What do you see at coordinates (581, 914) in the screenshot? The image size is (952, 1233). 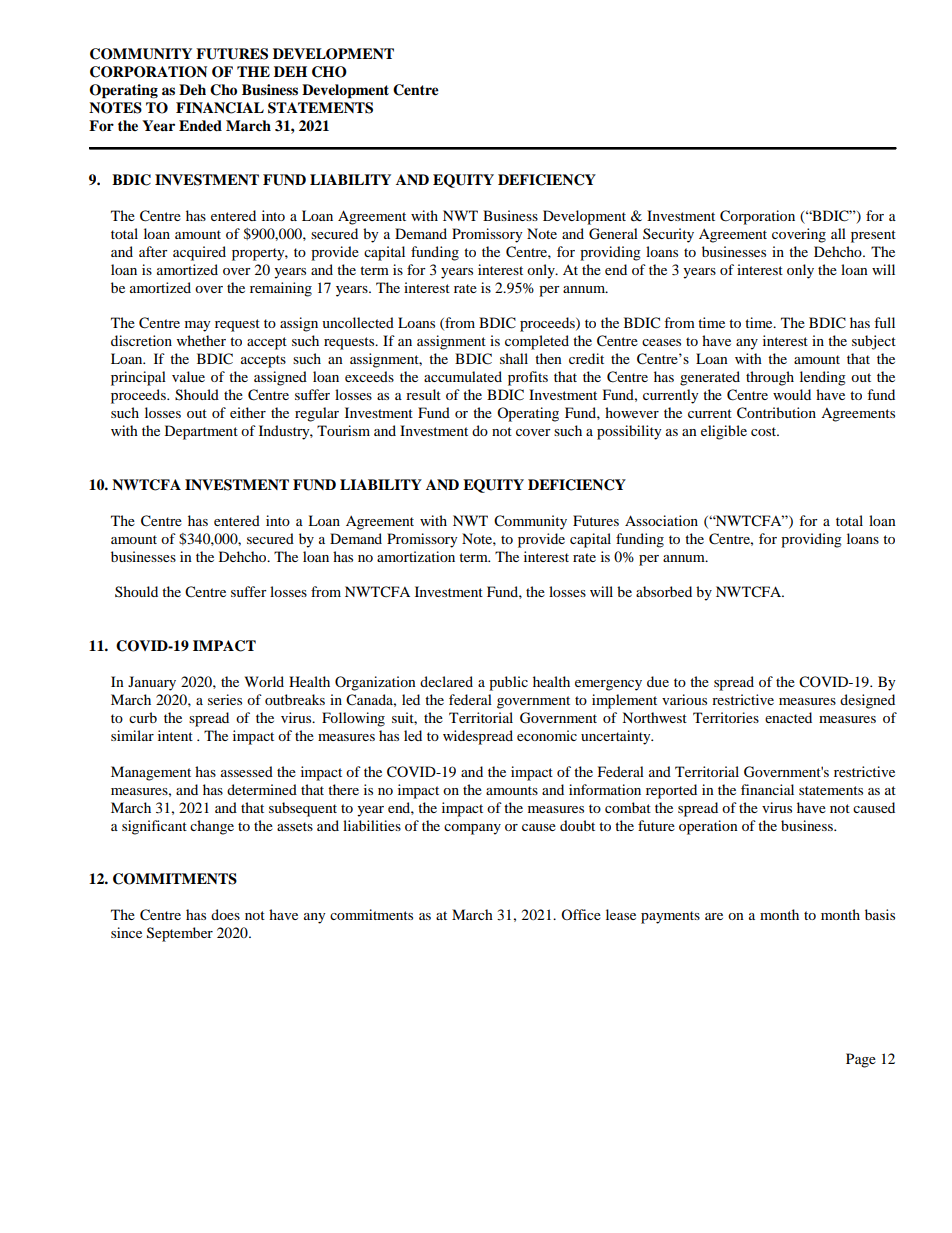 I see `Office` at bounding box center [581, 914].
